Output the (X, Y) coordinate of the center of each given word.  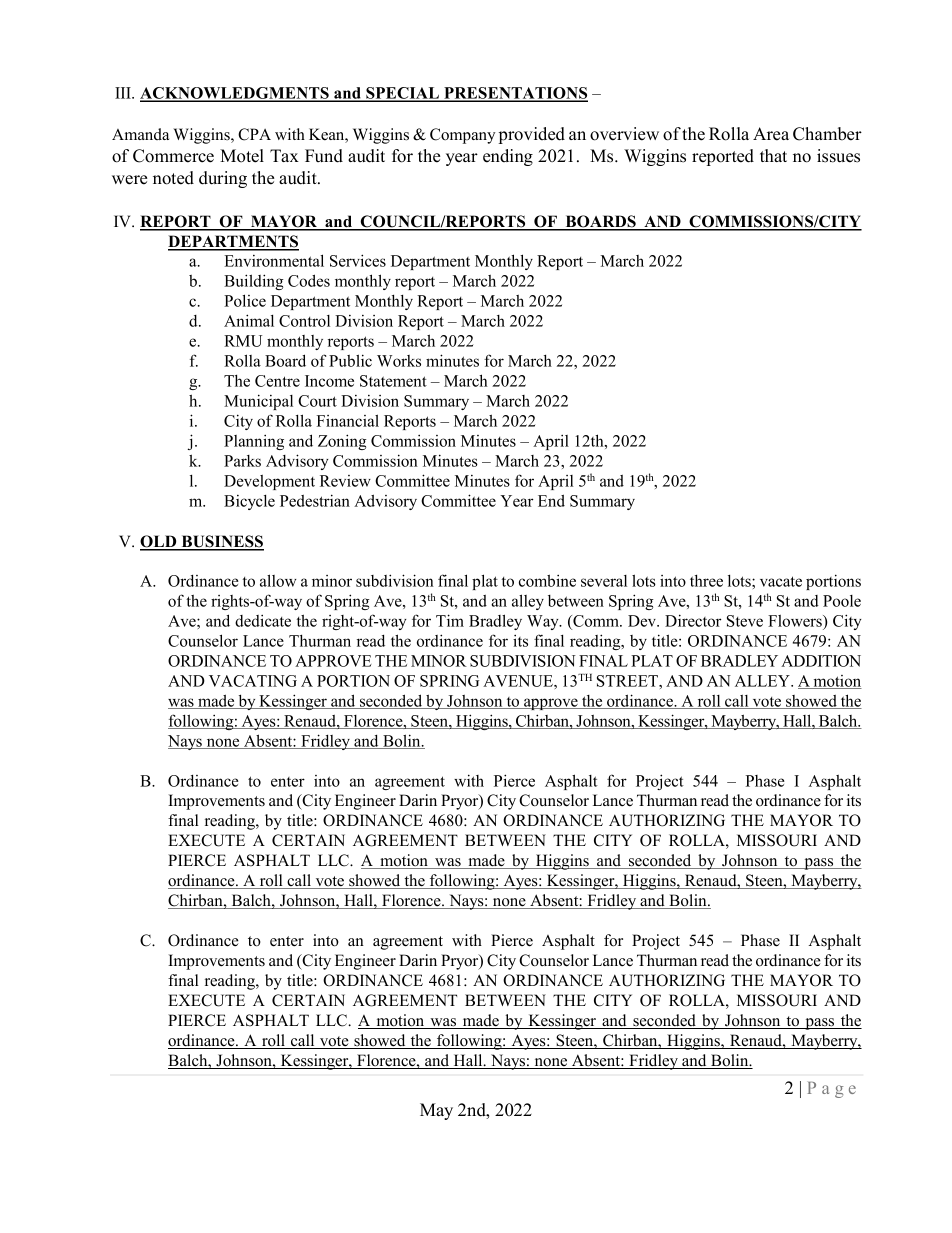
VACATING (253, 681)
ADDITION (821, 661)
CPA (254, 134)
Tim (450, 620)
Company (462, 136)
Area (771, 134)
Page (832, 1090)
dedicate (263, 621)
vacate (781, 581)
